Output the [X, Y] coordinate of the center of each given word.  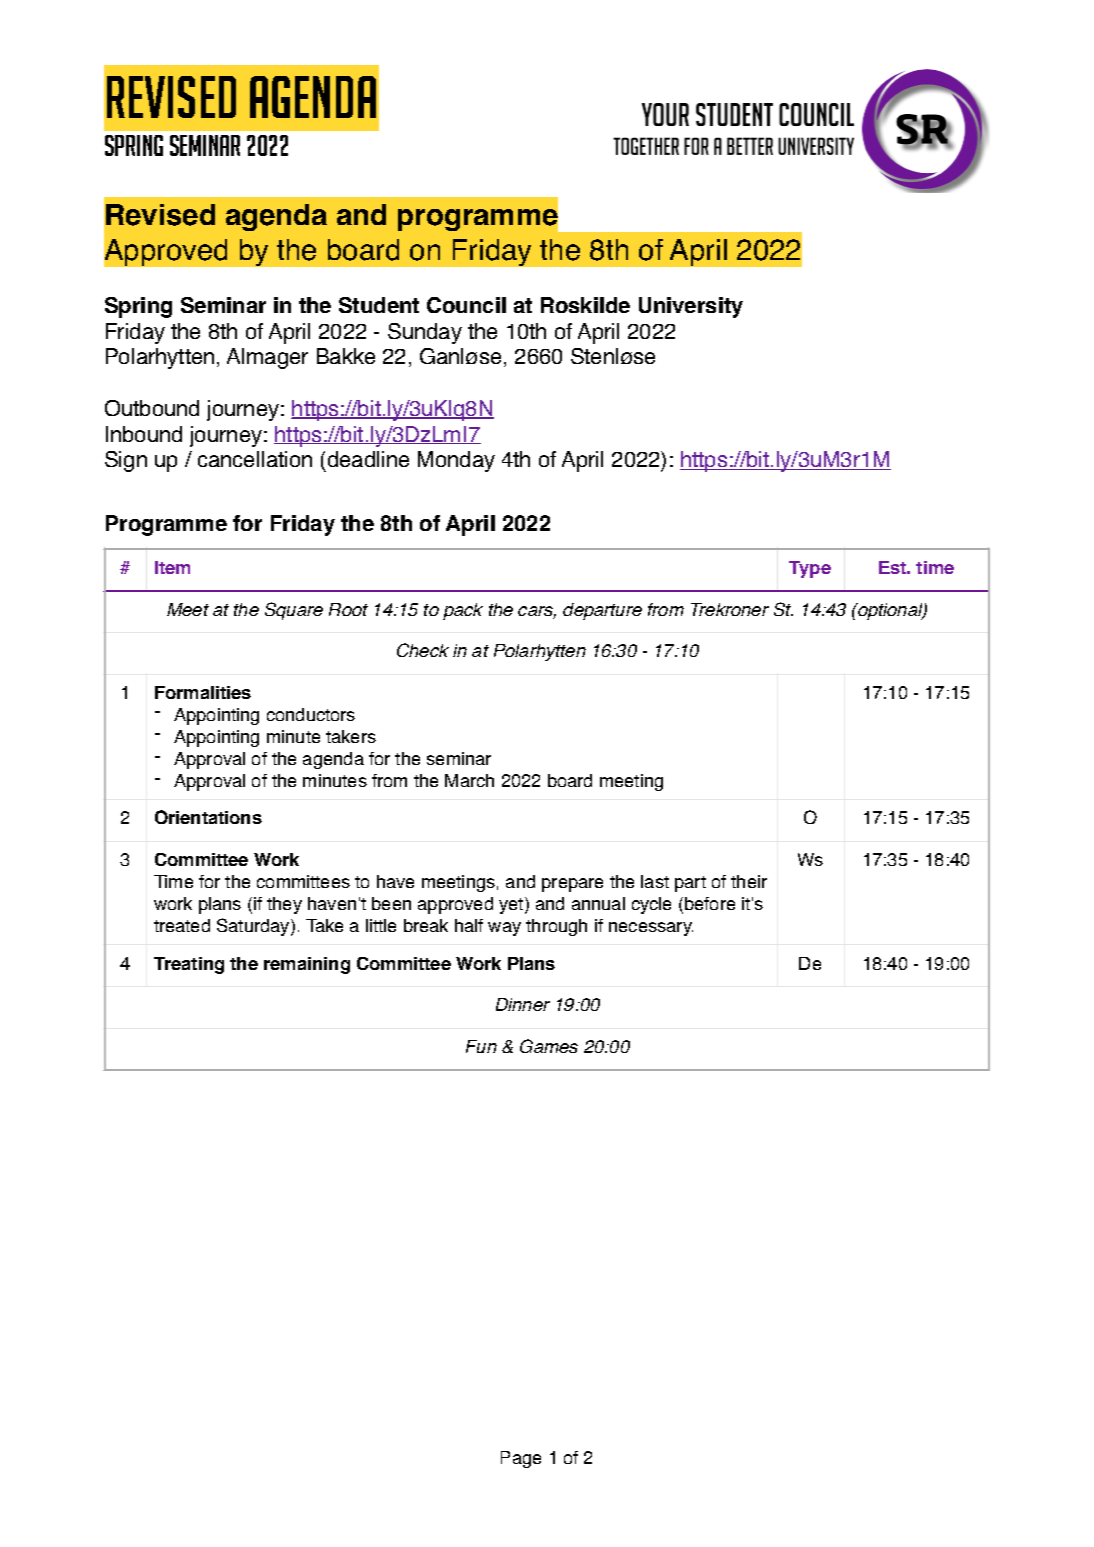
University [691, 307]
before [710, 903]
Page [521, 1459]
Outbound [152, 408]
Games [549, 1046]
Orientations [208, 817]
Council [466, 305]
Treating [189, 965]
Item [172, 567]
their [749, 881]
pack [463, 611]
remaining [307, 965]
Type [810, 569]
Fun [481, 1046]
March [469, 780]
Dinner [523, 1004]
